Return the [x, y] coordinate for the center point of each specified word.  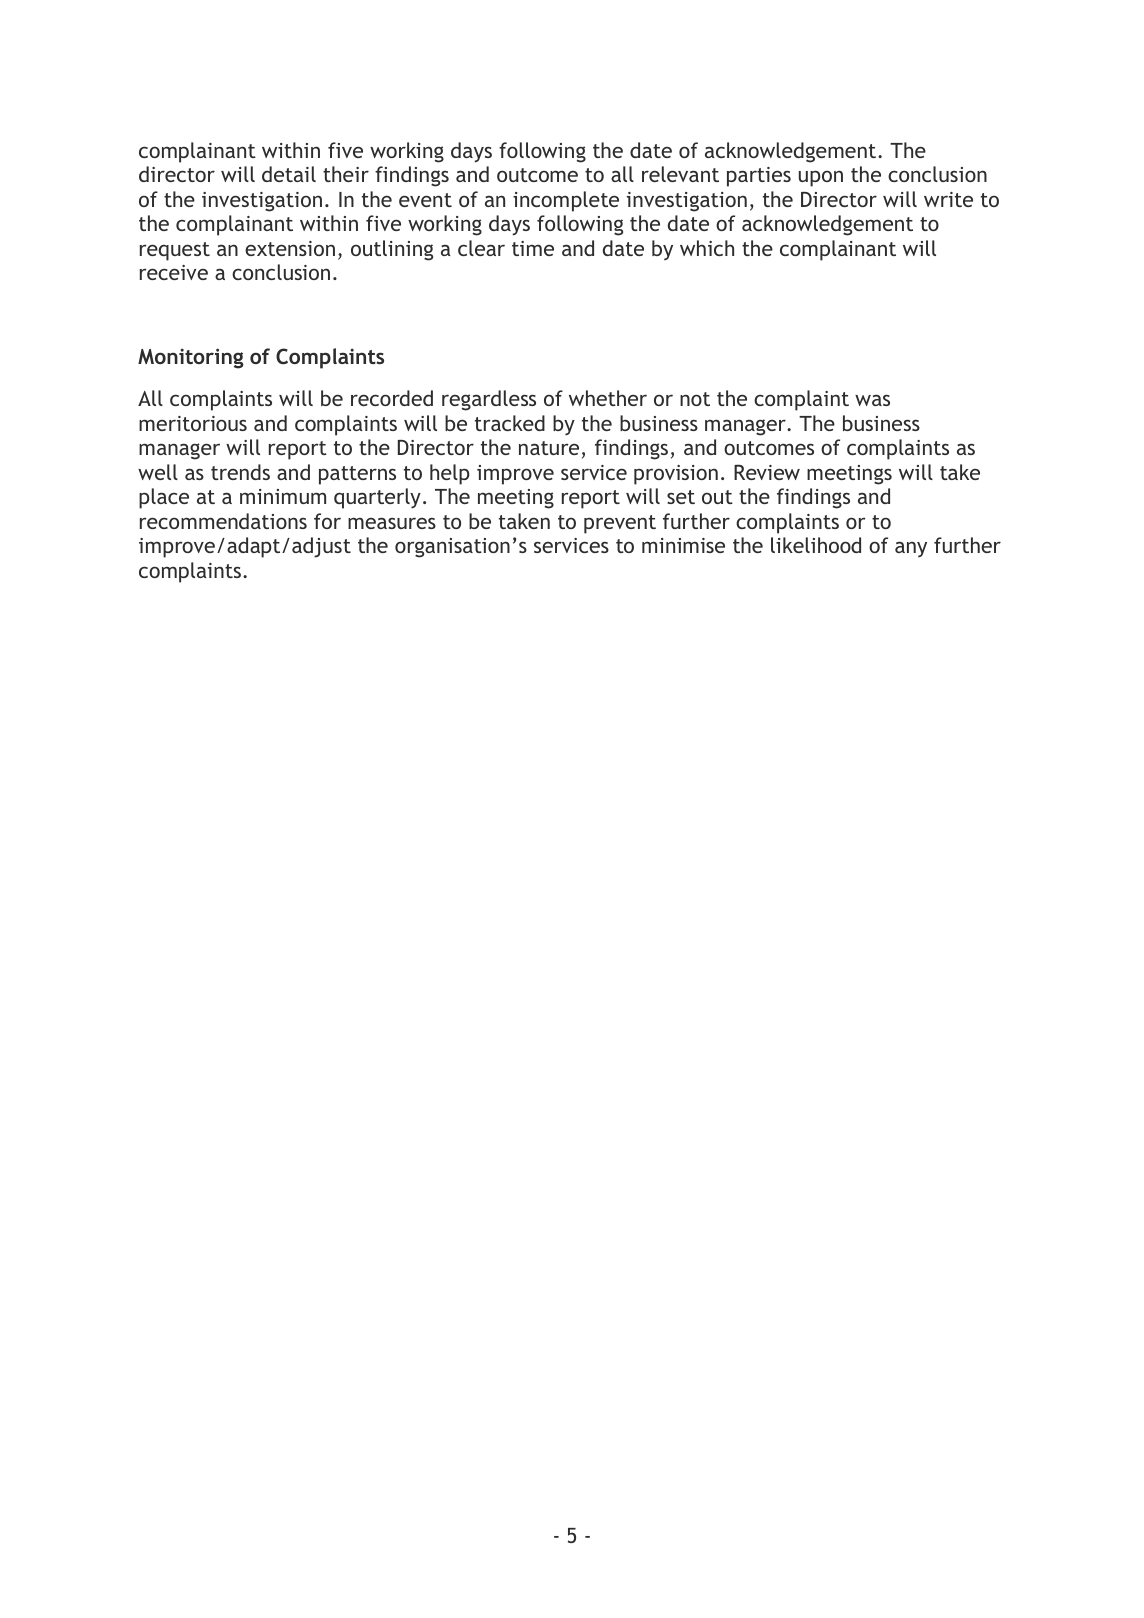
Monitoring [191, 358]
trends [240, 472]
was [872, 400]
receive [174, 272]
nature [549, 448]
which [707, 248]
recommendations [223, 521]
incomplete [566, 201]
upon [821, 178]
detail [289, 174]
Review [767, 472]
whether [608, 398]
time [533, 248]
